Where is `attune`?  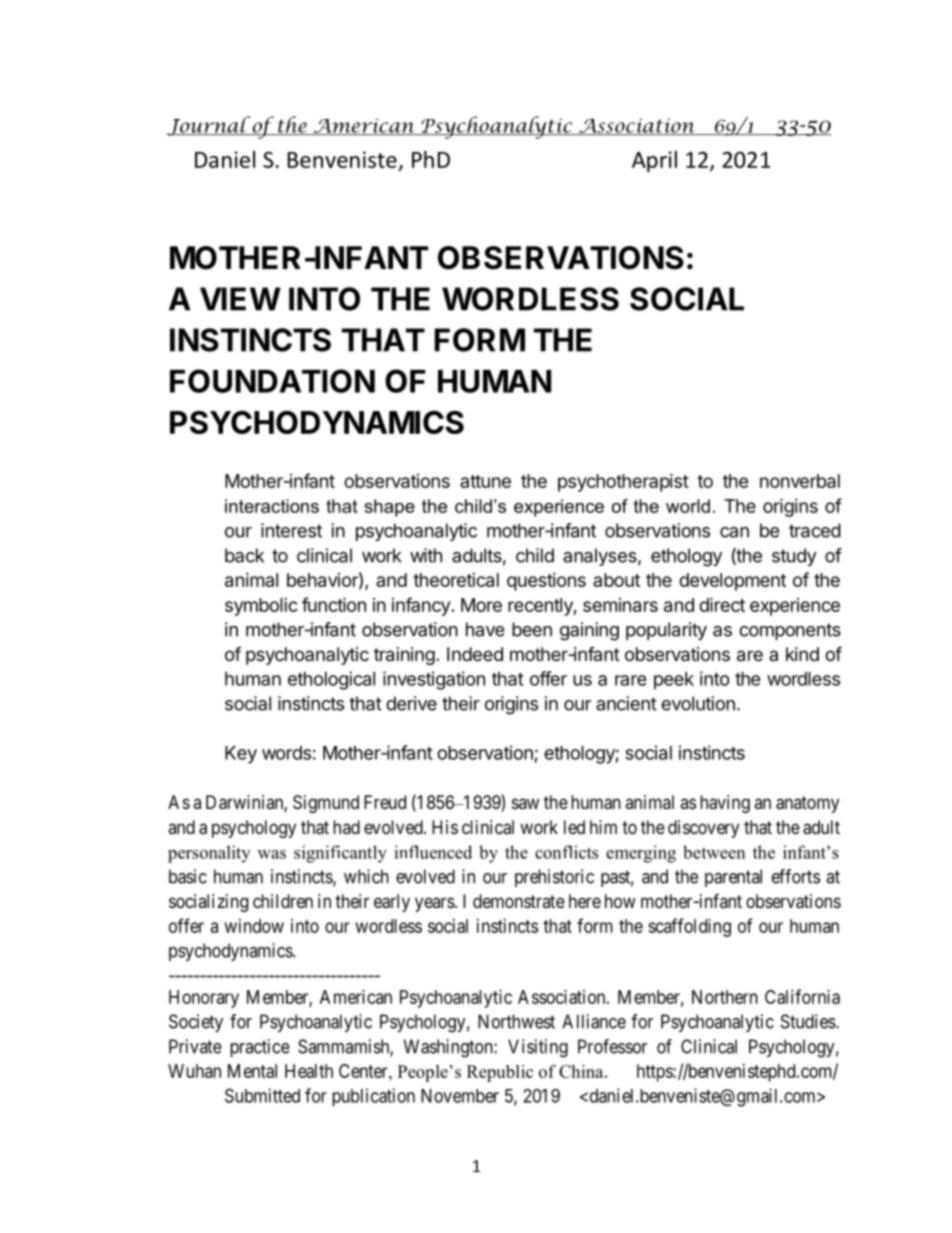 attune is located at coordinates (485, 481).
